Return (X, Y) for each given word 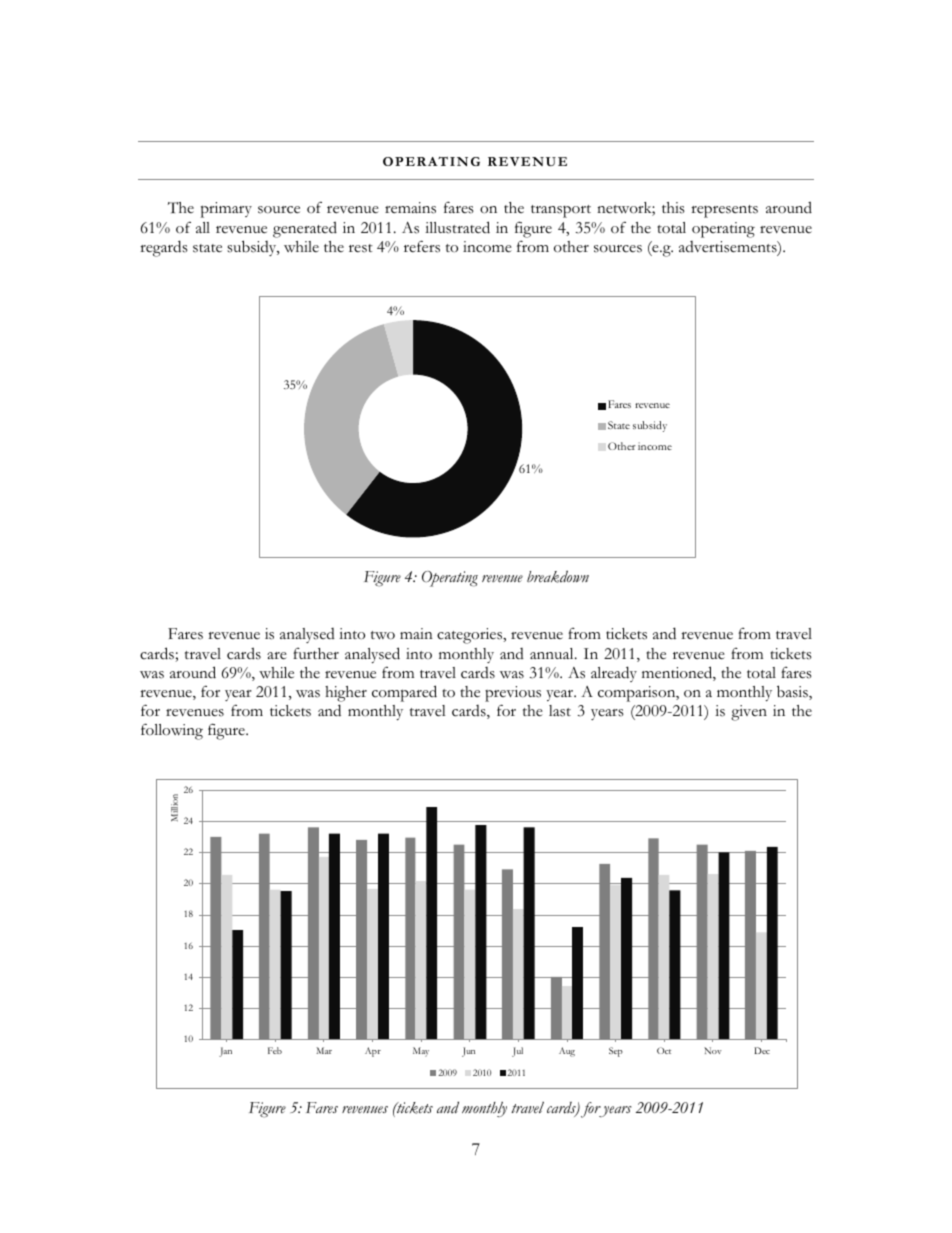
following (172, 731)
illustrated (457, 227)
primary (226, 210)
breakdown (558, 576)
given (749, 713)
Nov (713, 1050)
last (560, 711)
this (673, 208)
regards (164, 248)
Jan (225, 1052)
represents (724, 211)
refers (422, 246)
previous (513, 694)
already (614, 674)
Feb (275, 1050)
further (316, 653)
